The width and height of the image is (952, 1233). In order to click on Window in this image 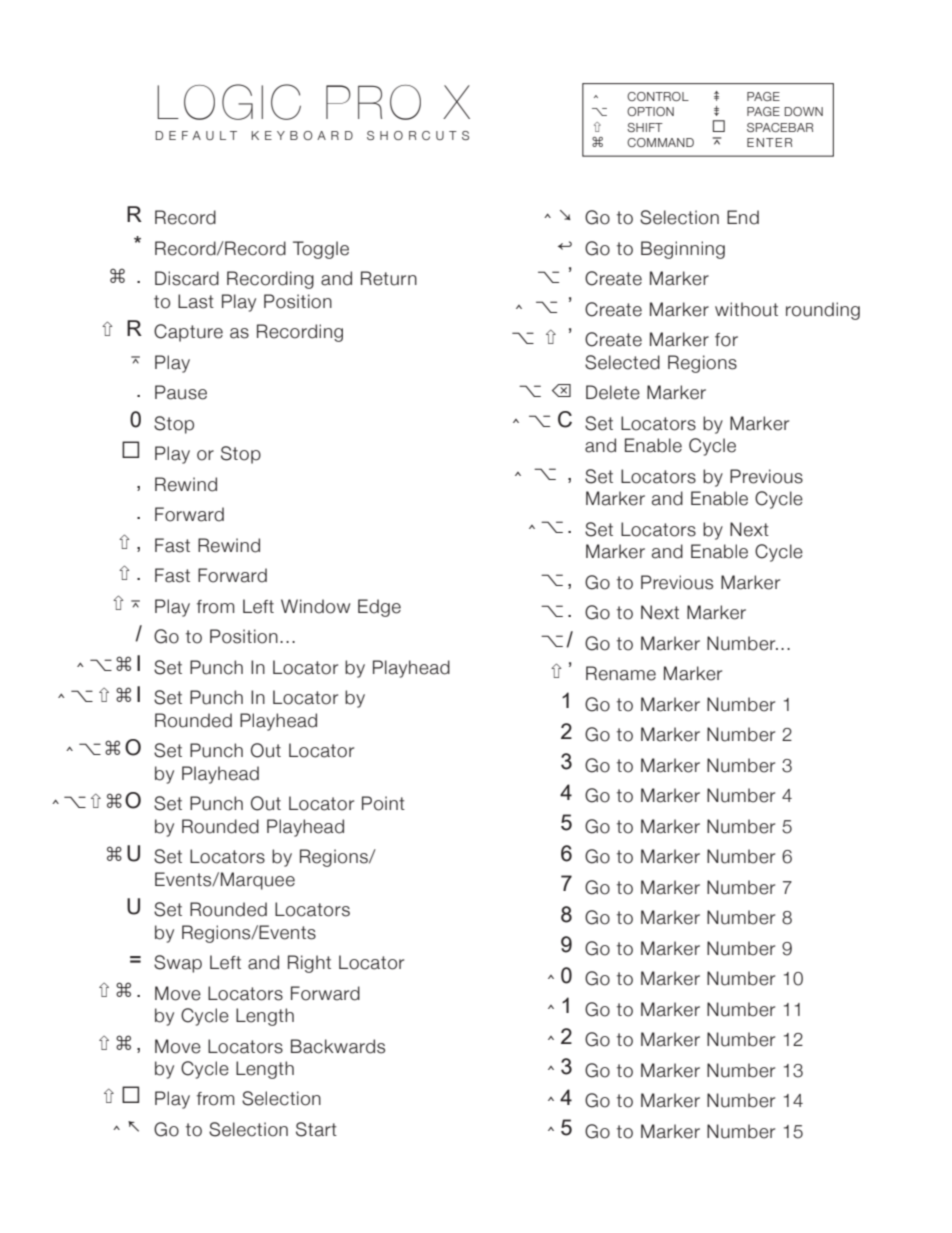, I will do `click(315, 606)`.
